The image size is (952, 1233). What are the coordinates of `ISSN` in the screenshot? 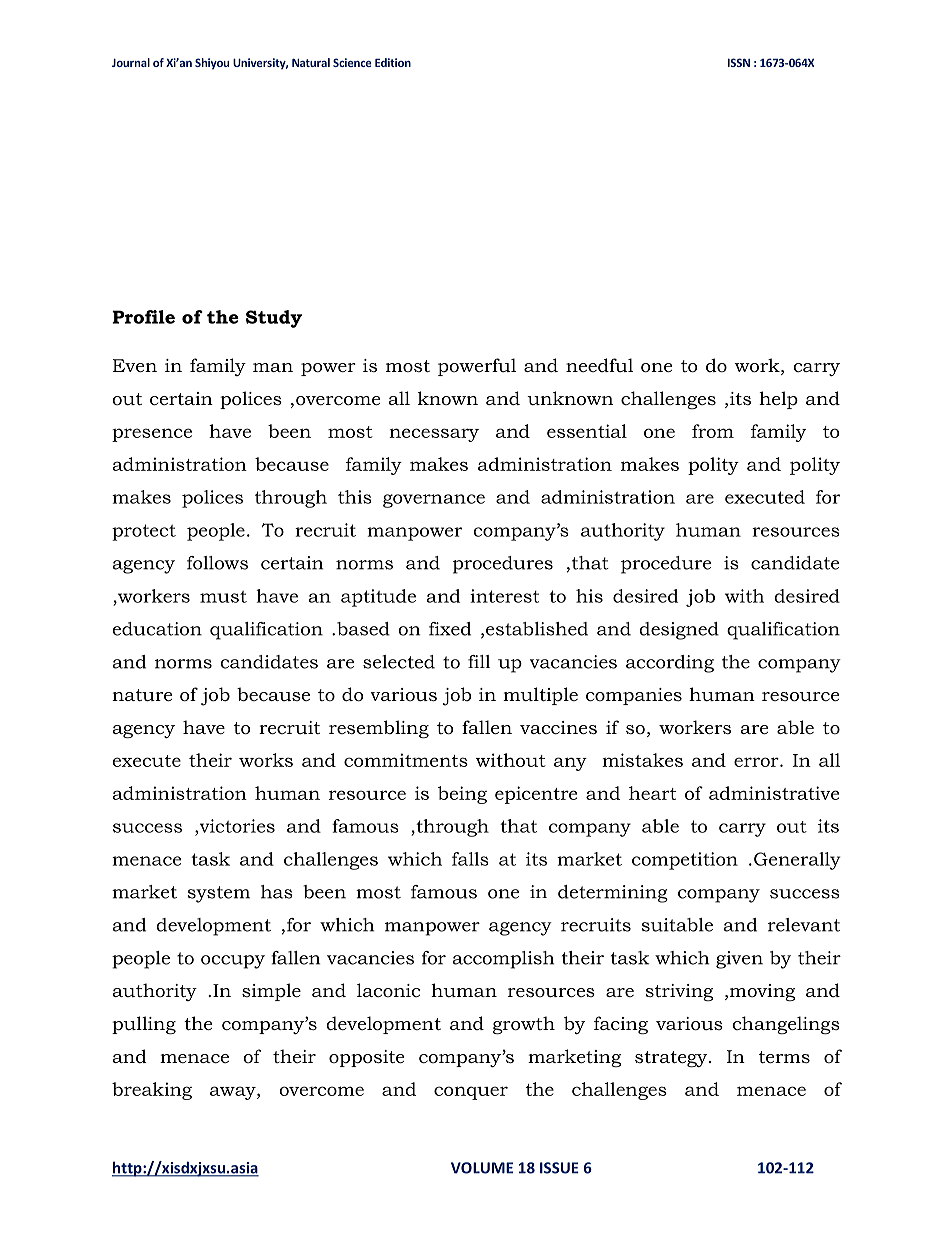 It's located at (739, 62).
